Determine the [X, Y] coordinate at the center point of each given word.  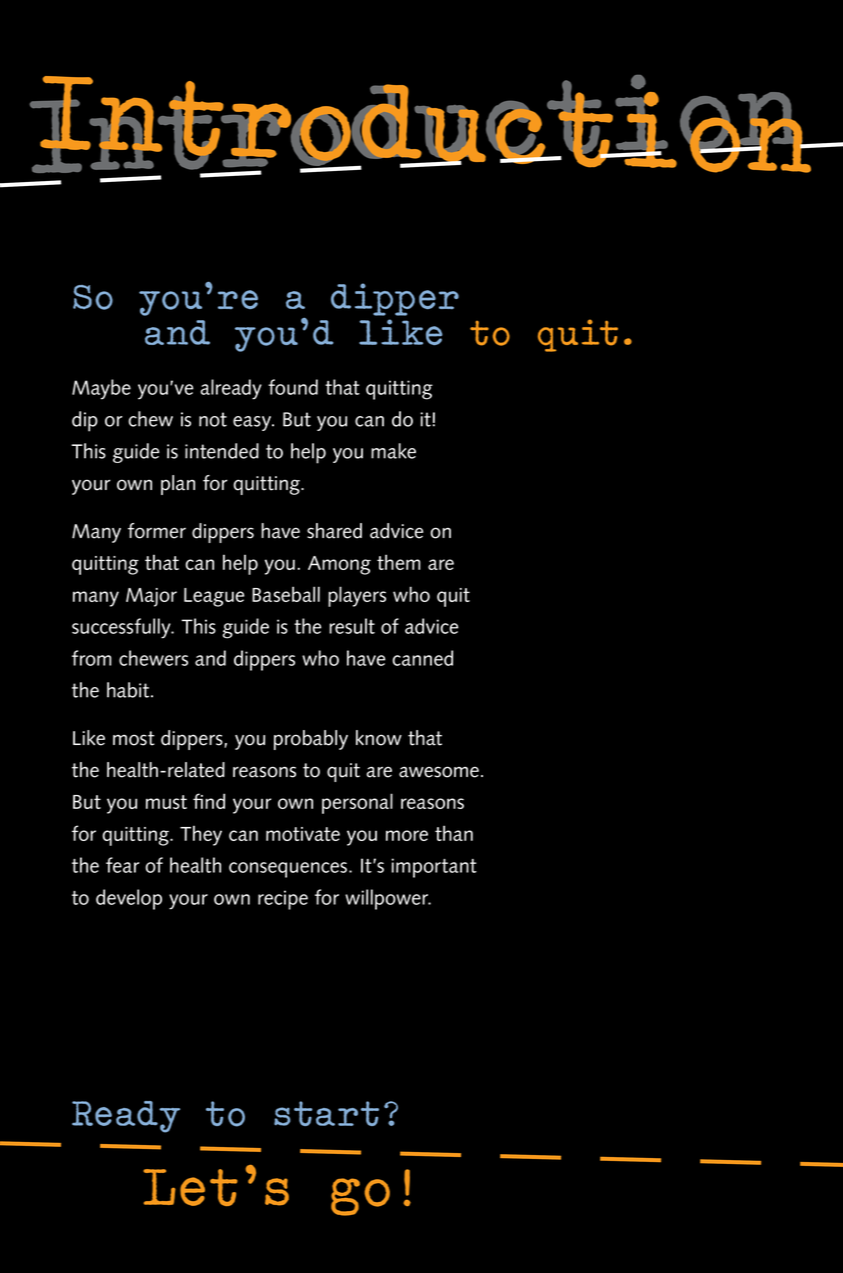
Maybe [101, 389]
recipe [283, 900]
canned [422, 658]
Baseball [286, 594]
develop [129, 899]
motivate [303, 834]
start [326, 1113]
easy [253, 423]
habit [129, 690]
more [407, 835]
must [166, 802]
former [157, 531]
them [398, 562]
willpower [388, 899]
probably [311, 740]
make [393, 451]
